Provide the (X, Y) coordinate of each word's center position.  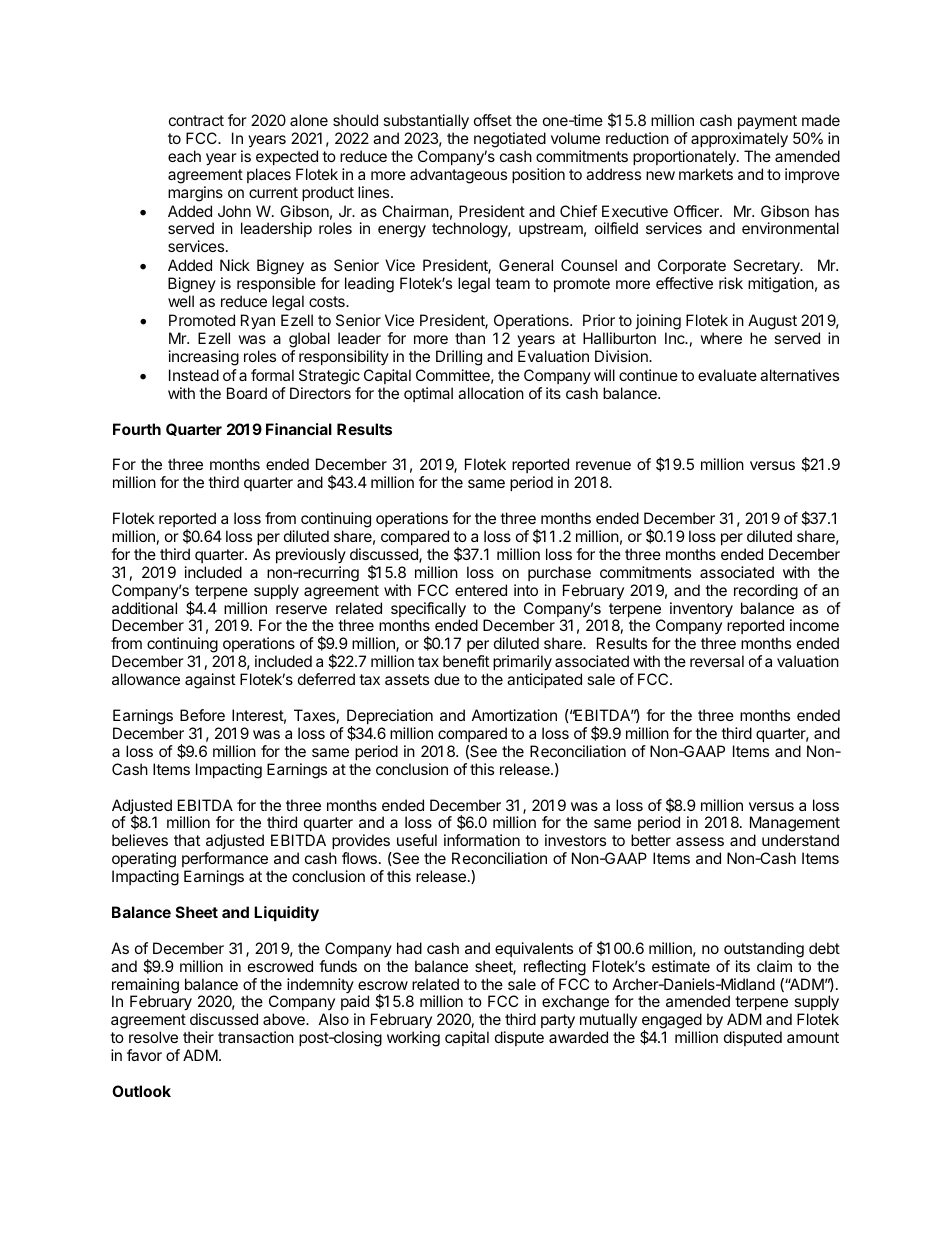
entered (481, 590)
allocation (491, 393)
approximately (739, 140)
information (482, 840)
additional (144, 608)
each (184, 156)
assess (700, 841)
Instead (194, 375)
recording (766, 592)
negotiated (510, 140)
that (187, 840)
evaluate (727, 375)
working (413, 1039)
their (198, 1037)
